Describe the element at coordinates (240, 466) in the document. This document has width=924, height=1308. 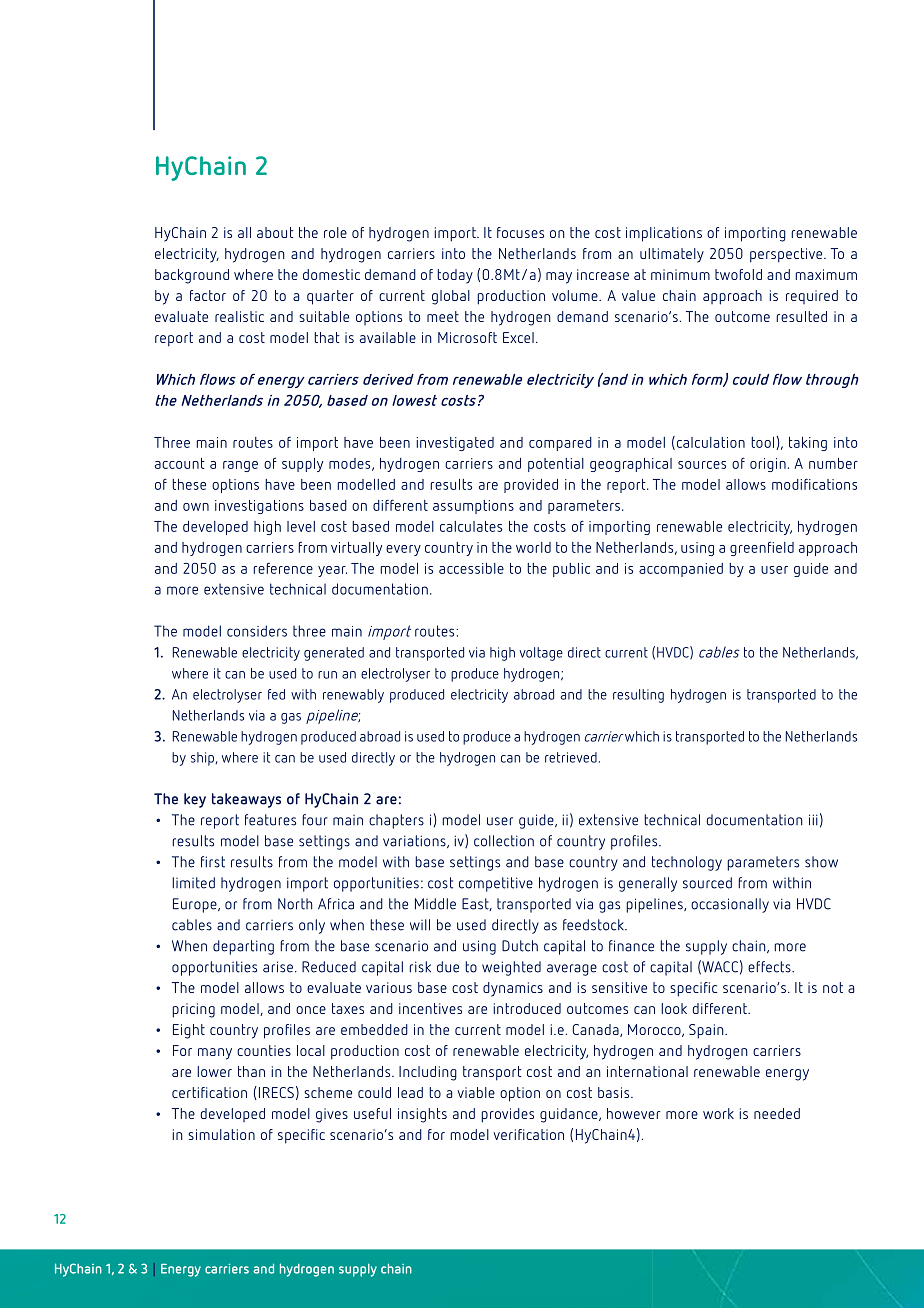
I see `range` at that location.
